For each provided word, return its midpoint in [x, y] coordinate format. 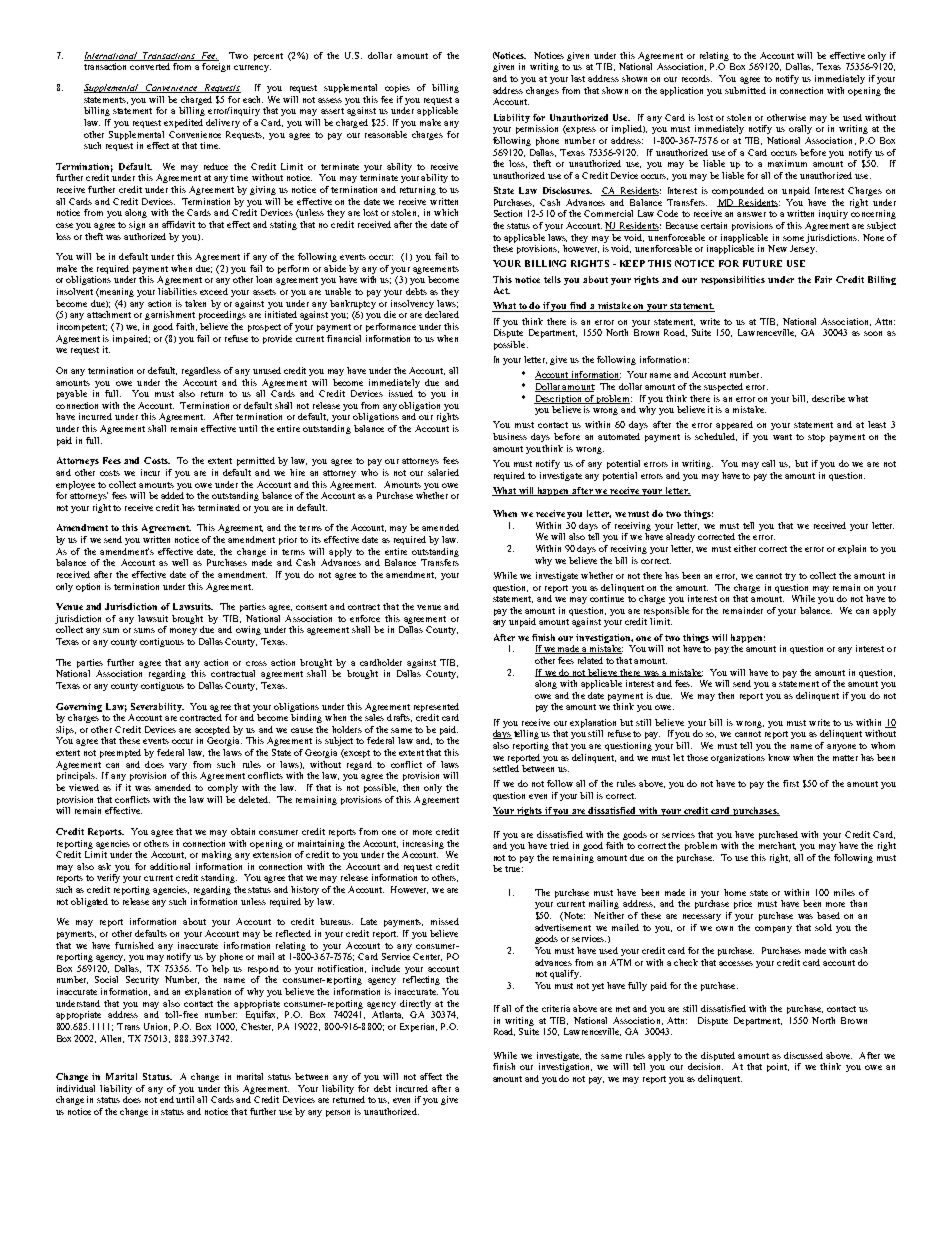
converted [150, 66]
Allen [112, 1039]
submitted [745, 90]
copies [397, 88]
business [510, 436]
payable [72, 394]
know [779, 757]
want [782, 437]
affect [431, 1076]
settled [506, 768]
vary [178, 766]
